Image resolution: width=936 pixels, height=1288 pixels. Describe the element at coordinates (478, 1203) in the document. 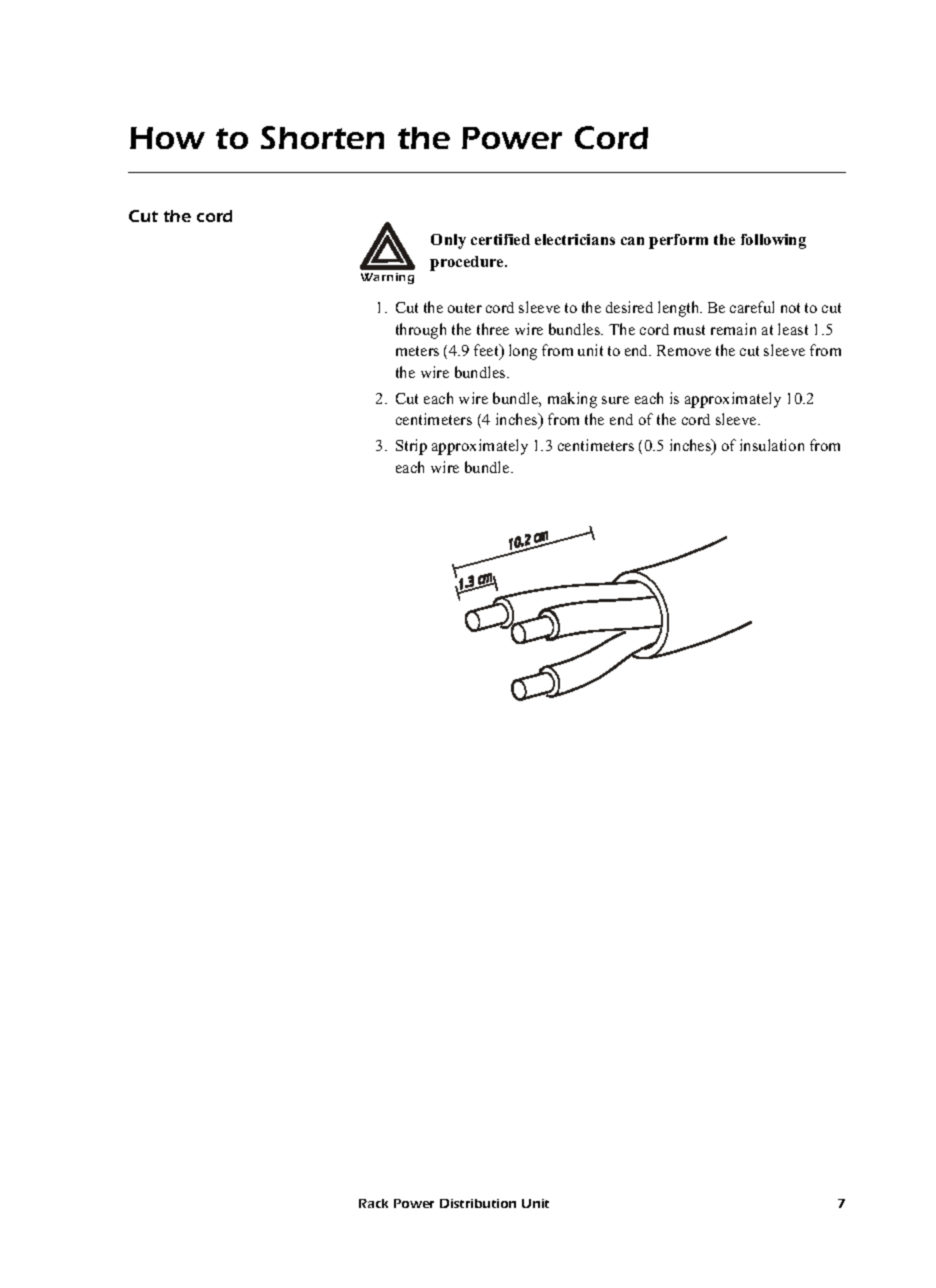

I see `Distribution` at that location.
